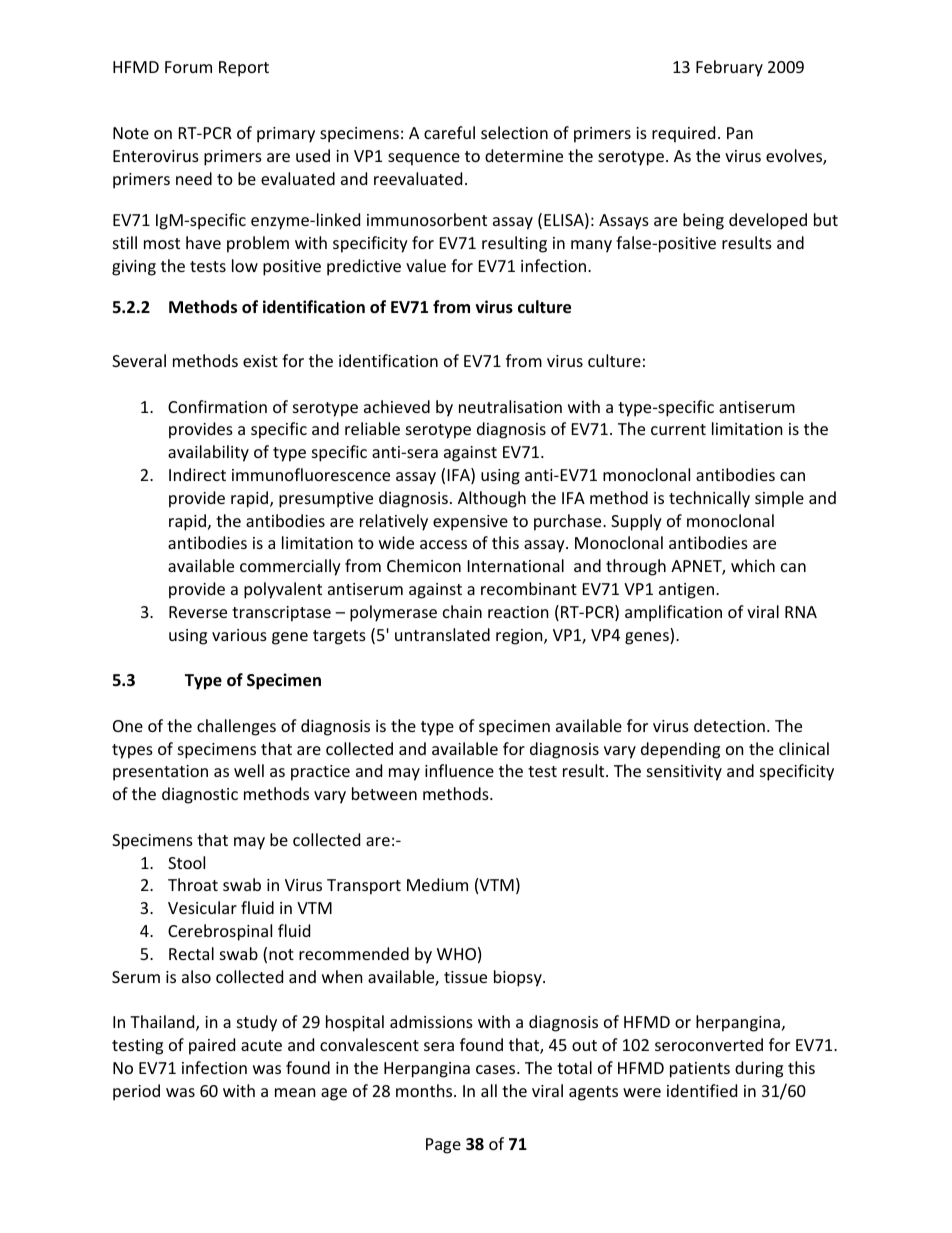 The width and height of the screenshot is (952, 1233). I want to click on careful, so click(449, 132).
